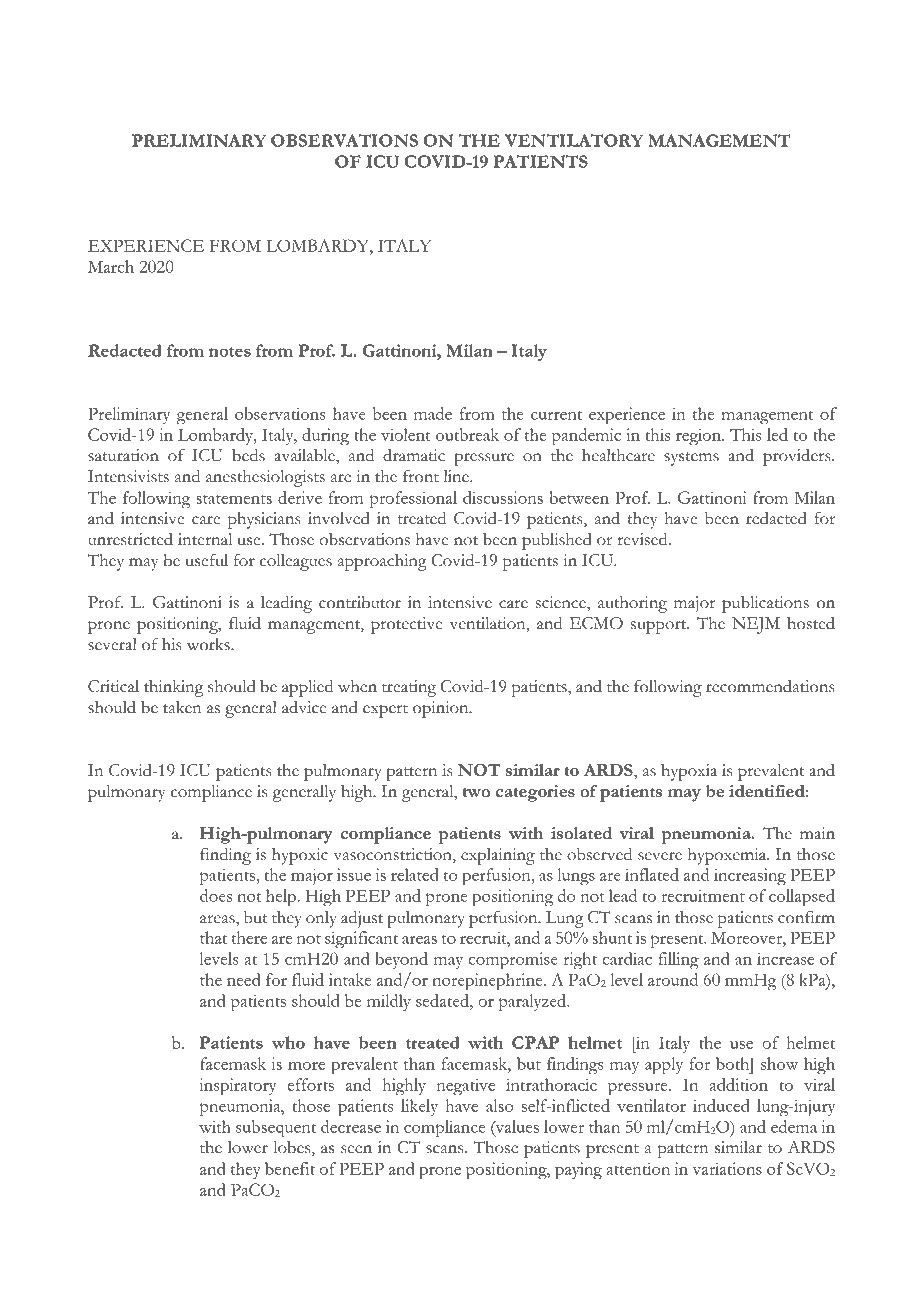 This screenshot has width=924, height=1308. What do you see at coordinates (276, 1129) in the screenshot?
I see `subsequent` at bounding box center [276, 1129].
